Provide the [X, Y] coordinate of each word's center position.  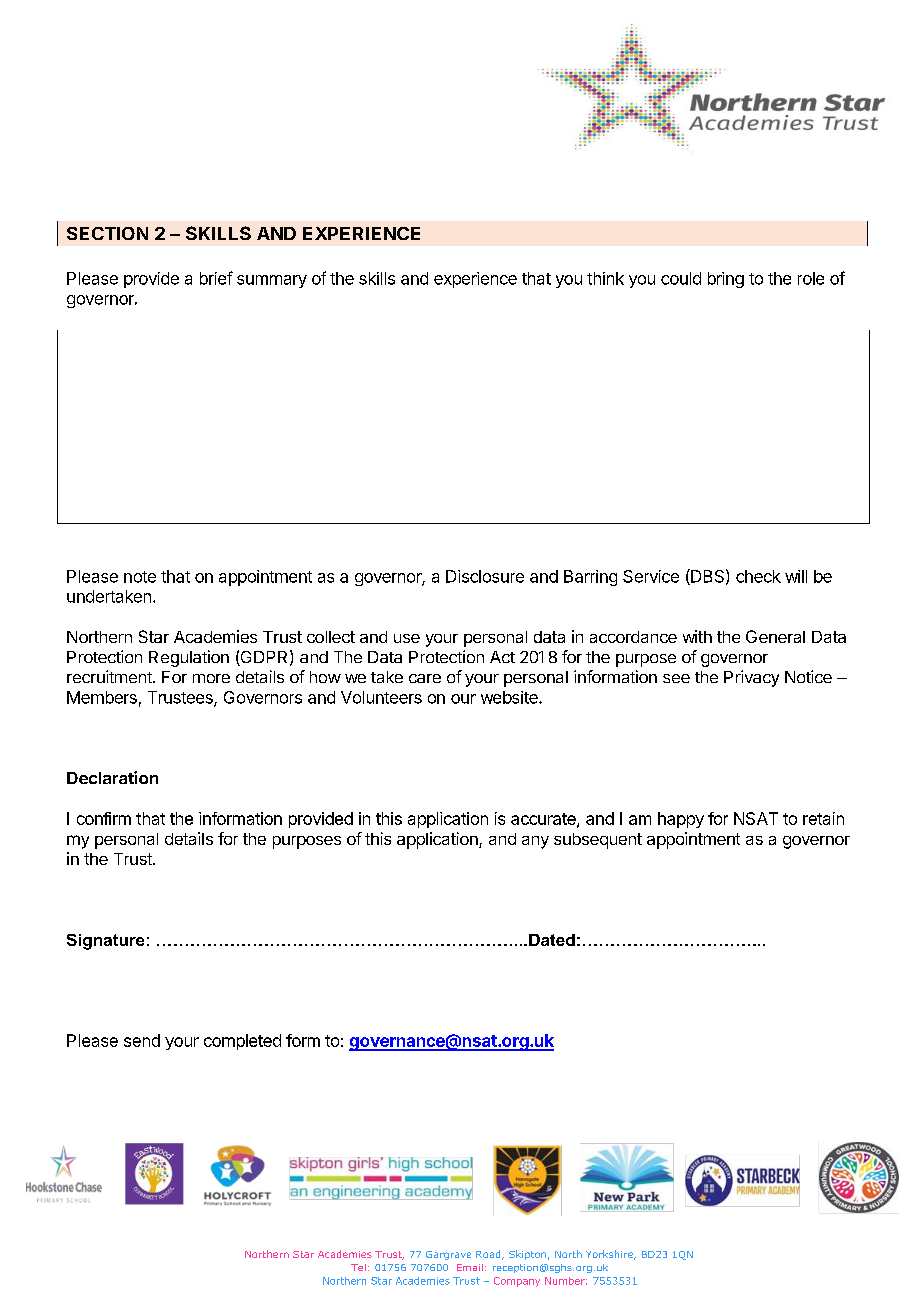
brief [216, 278]
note [140, 577]
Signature [105, 942]
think [605, 278]
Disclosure [485, 576]
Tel [358, 1267]
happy [681, 820]
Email [470, 1267]
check [758, 576]
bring [726, 280]
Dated [552, 940]
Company [517, 1282]
